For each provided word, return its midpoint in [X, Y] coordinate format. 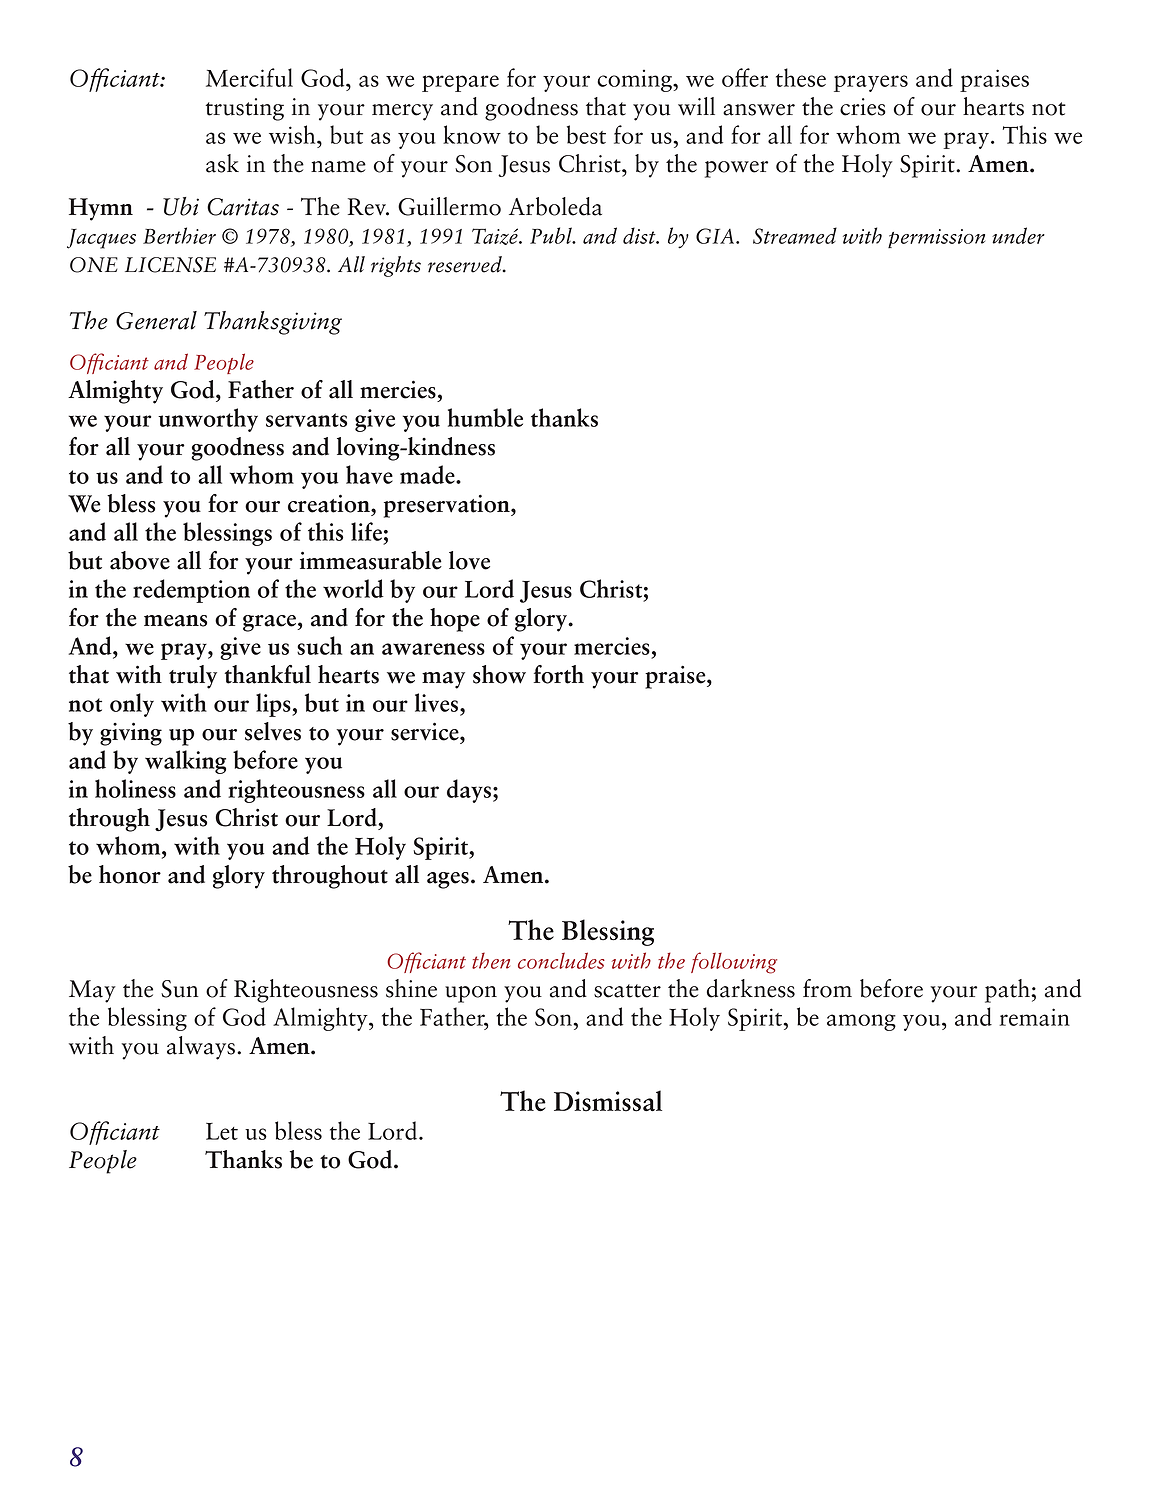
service [426, 731]
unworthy [208, 420]
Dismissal [608, 1101]
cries [863, 107]
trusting [245, 109]
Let [222, 1131]
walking [185, 762]
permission [936, 239]
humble [485, 417]
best [586, 134]
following [734, 963]
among [861, 1022]
